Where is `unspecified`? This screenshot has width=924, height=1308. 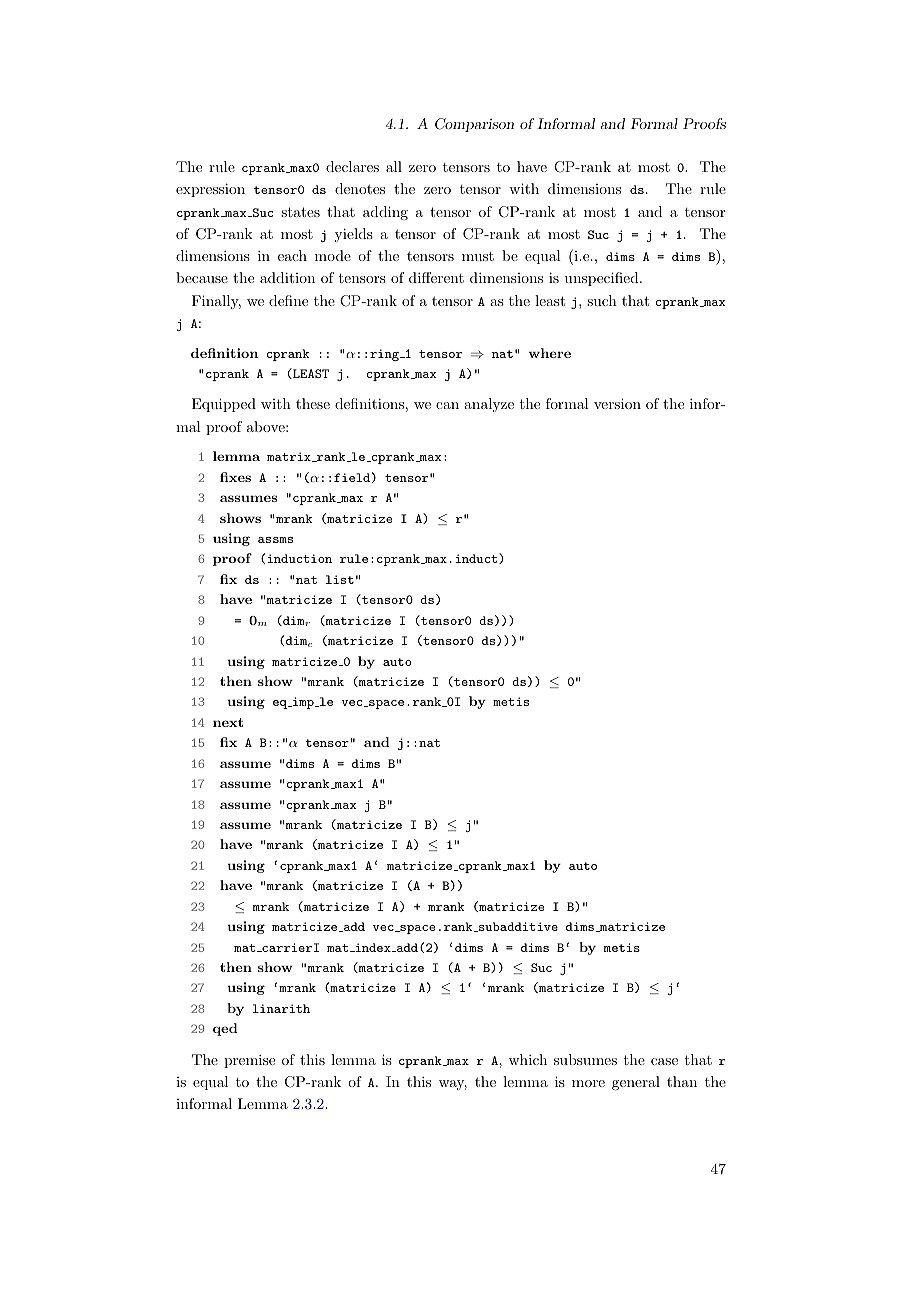
unspecified is located at coordinates (602, 279).
